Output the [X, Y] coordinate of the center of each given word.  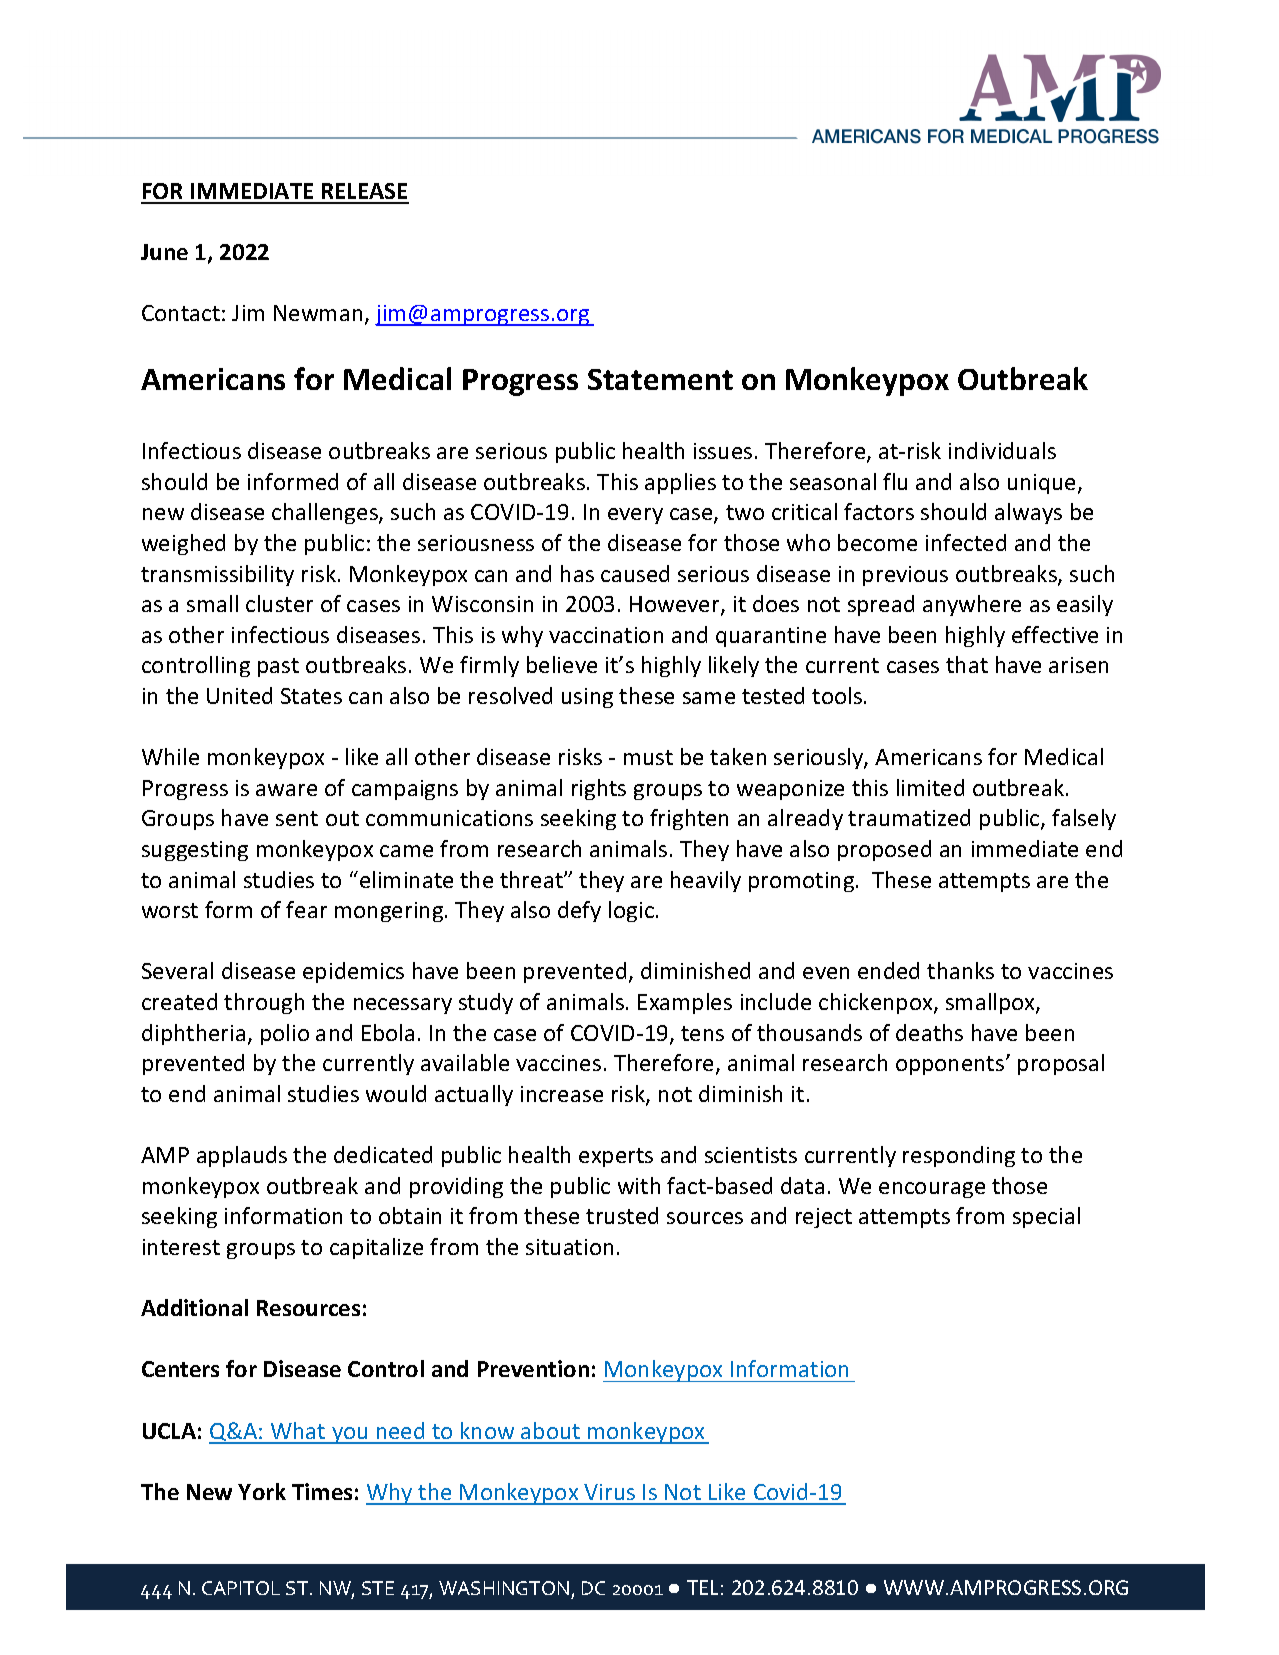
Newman [318, 313]
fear [306, 909]
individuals [1002, 450]
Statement [660, 379]
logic [631, 911]
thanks [960, 970]
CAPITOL [241, 1588]
